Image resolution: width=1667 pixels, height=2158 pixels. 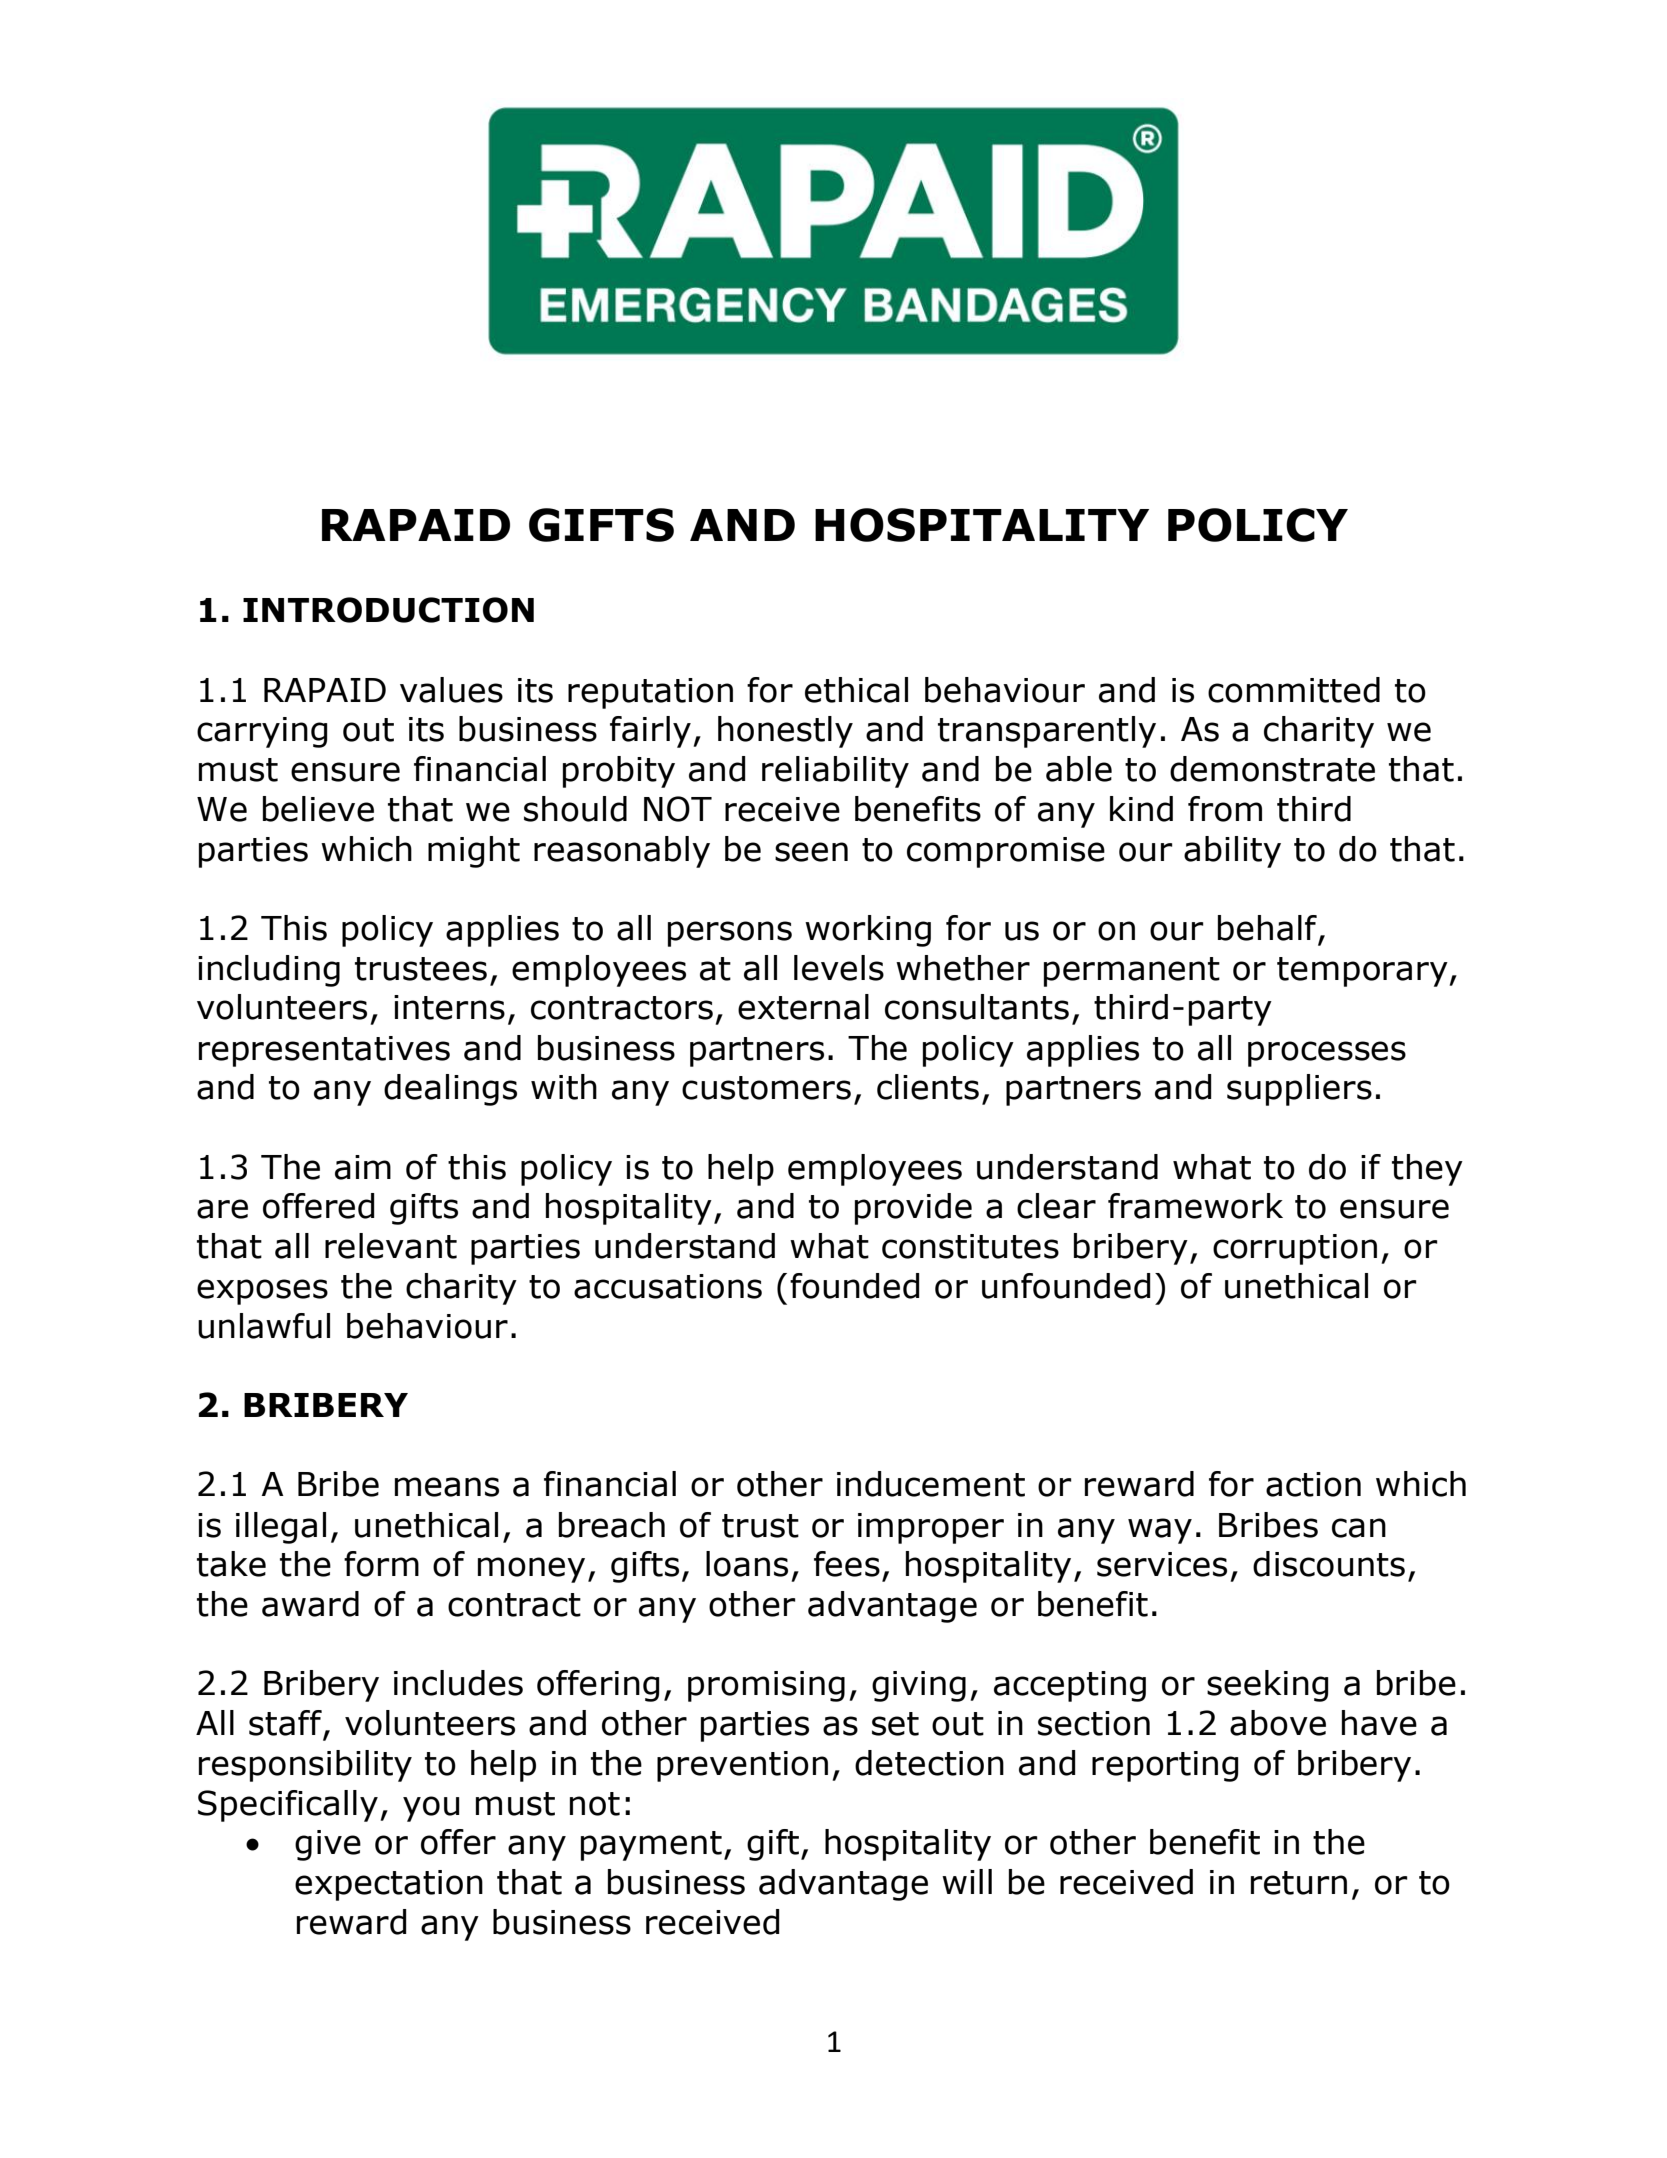 What do you see at coordinates (785, 732) in the document?
I see `honestly` at bounding box center [785, 732].
